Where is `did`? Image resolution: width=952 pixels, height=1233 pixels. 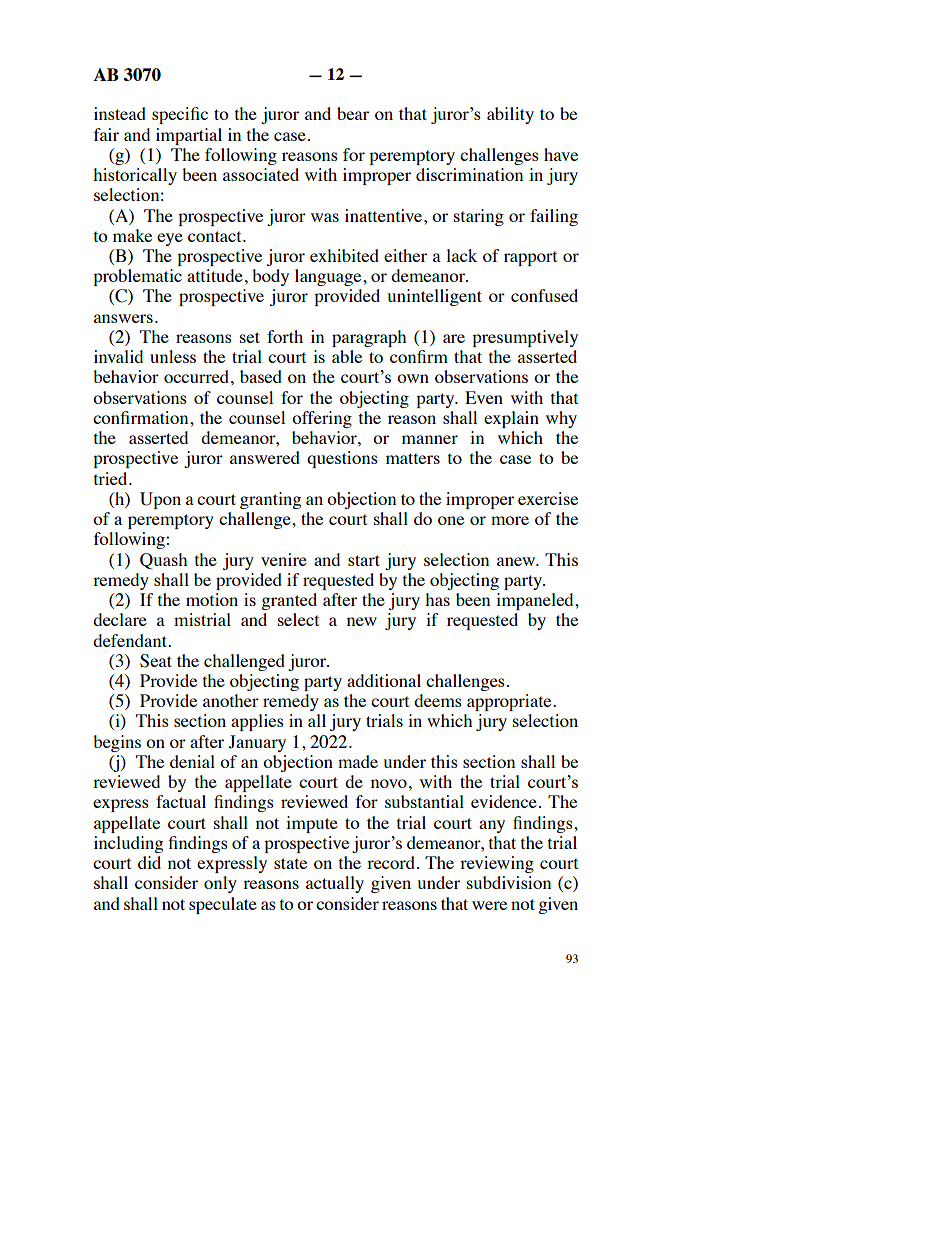 did is located at coordinates (149, 862).
